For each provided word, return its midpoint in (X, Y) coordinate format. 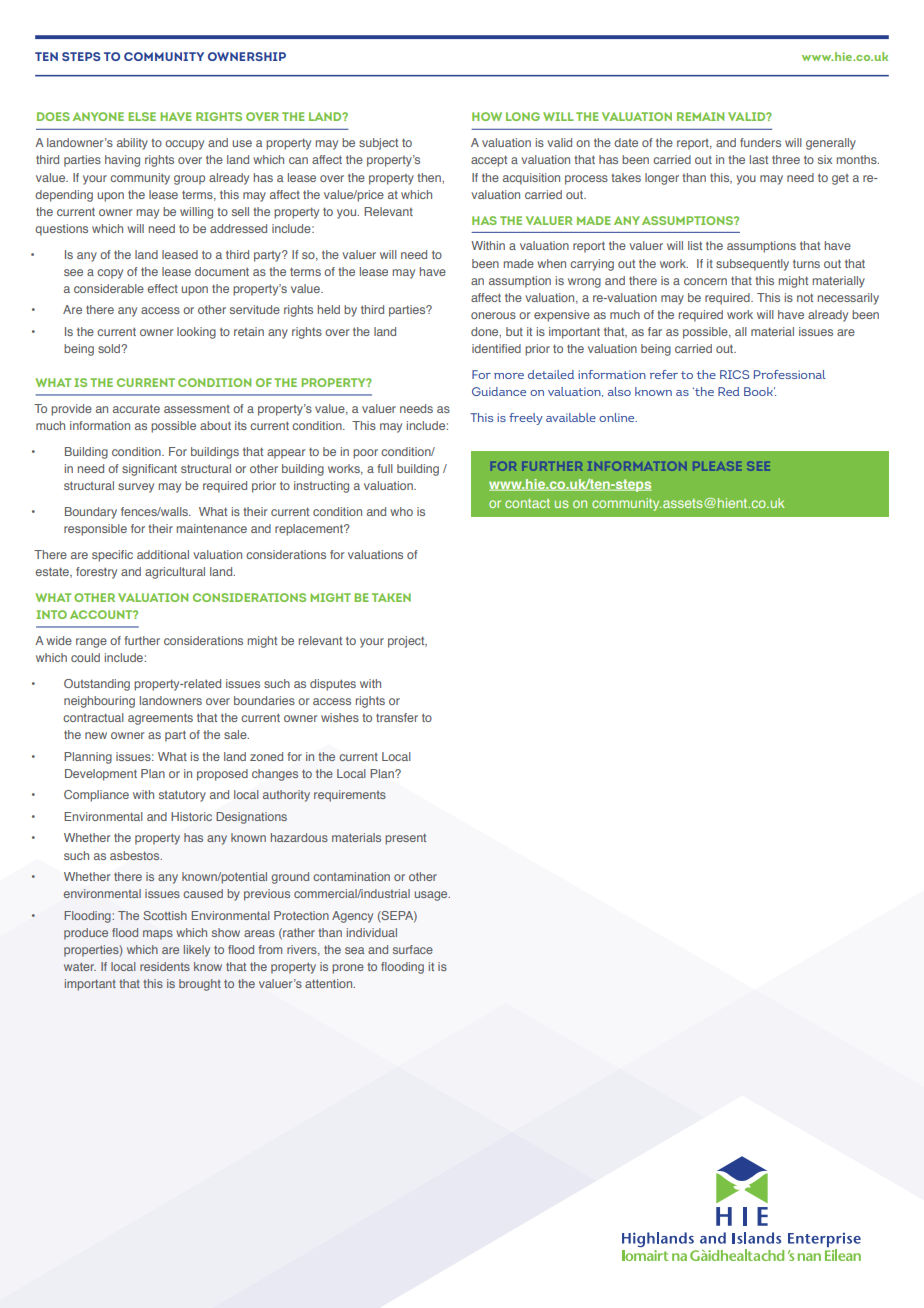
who (401, 511)
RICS (734, 374)
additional (163, 554)
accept (489, 161)
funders (760, 142)
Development (101, 775)
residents (165, 966)
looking (196, 333)
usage (432, 896)
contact (527, 503)
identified (496, 348)
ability (132, 144)
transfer (397, 717)
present (405, 839)
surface (413, 949)
